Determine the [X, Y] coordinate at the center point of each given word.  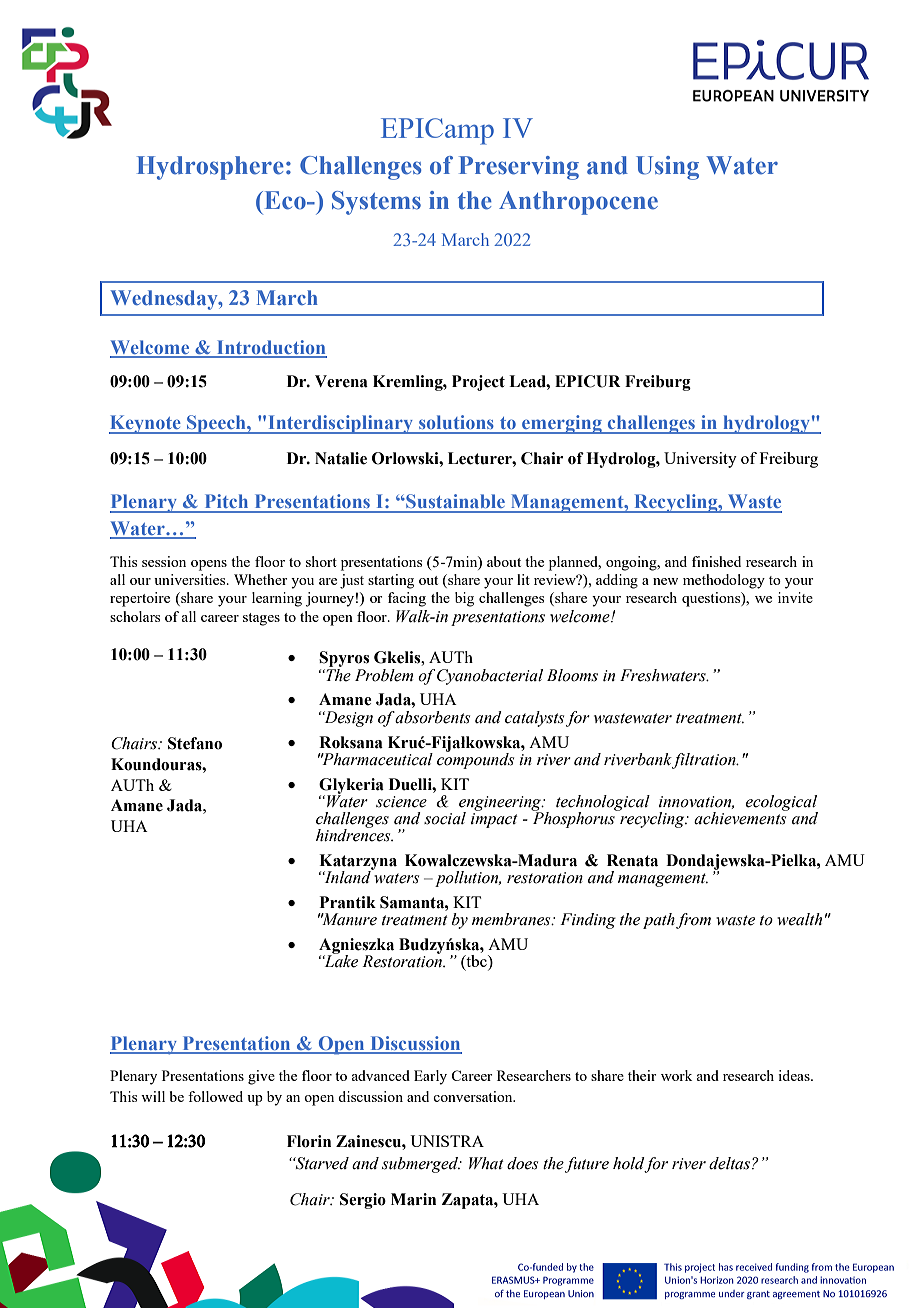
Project [478, 383]
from [693, 921]
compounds [475, 759]
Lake [340, 960]
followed [215, 1096]
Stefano [195, 743]
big [464, 599]
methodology [724, 581]
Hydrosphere [210, 168]
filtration [705, 761]
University [700, 460]
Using [667, 168]
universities [191, 579]
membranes [512, 919]
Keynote [146, 424]
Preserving [519, 168]
